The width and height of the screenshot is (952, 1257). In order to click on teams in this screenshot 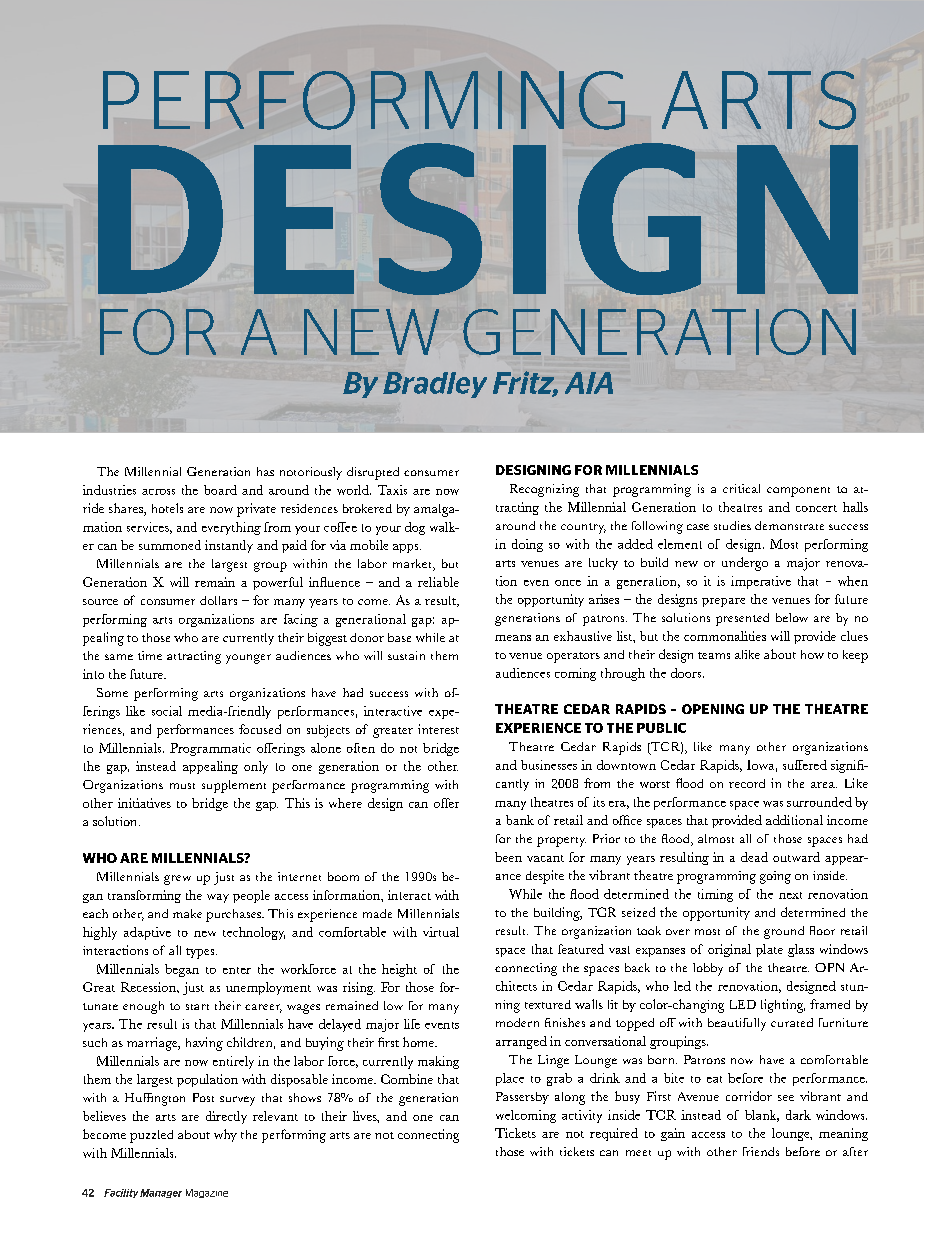, I will do `click(714, 655)`.
